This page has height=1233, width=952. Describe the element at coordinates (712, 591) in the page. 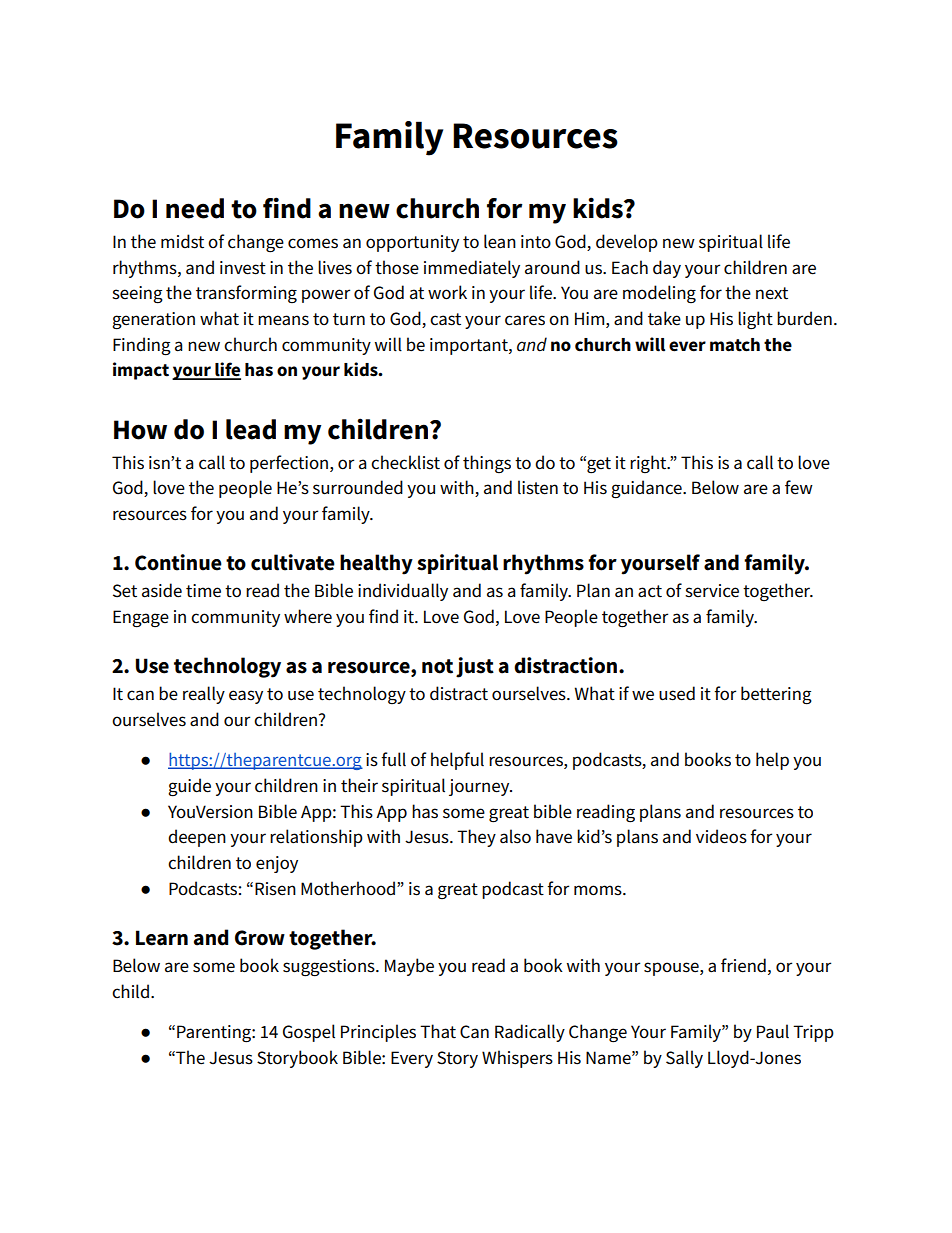

I see `service` at that location.
